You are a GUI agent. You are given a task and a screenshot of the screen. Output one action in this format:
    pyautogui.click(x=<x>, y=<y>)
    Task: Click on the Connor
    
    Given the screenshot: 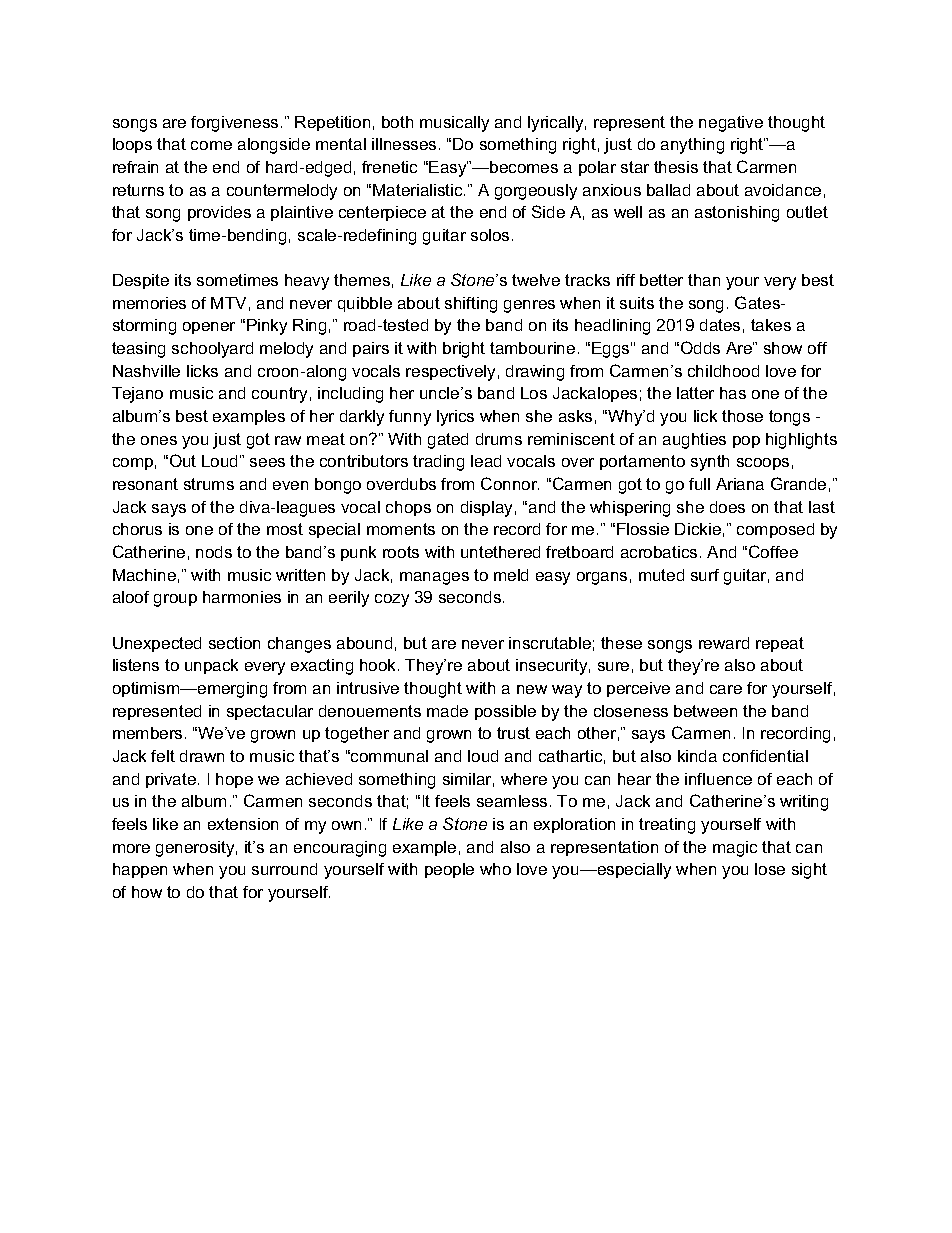 What is the action you would take?
    pyautogui.click(x=510, y=483)
